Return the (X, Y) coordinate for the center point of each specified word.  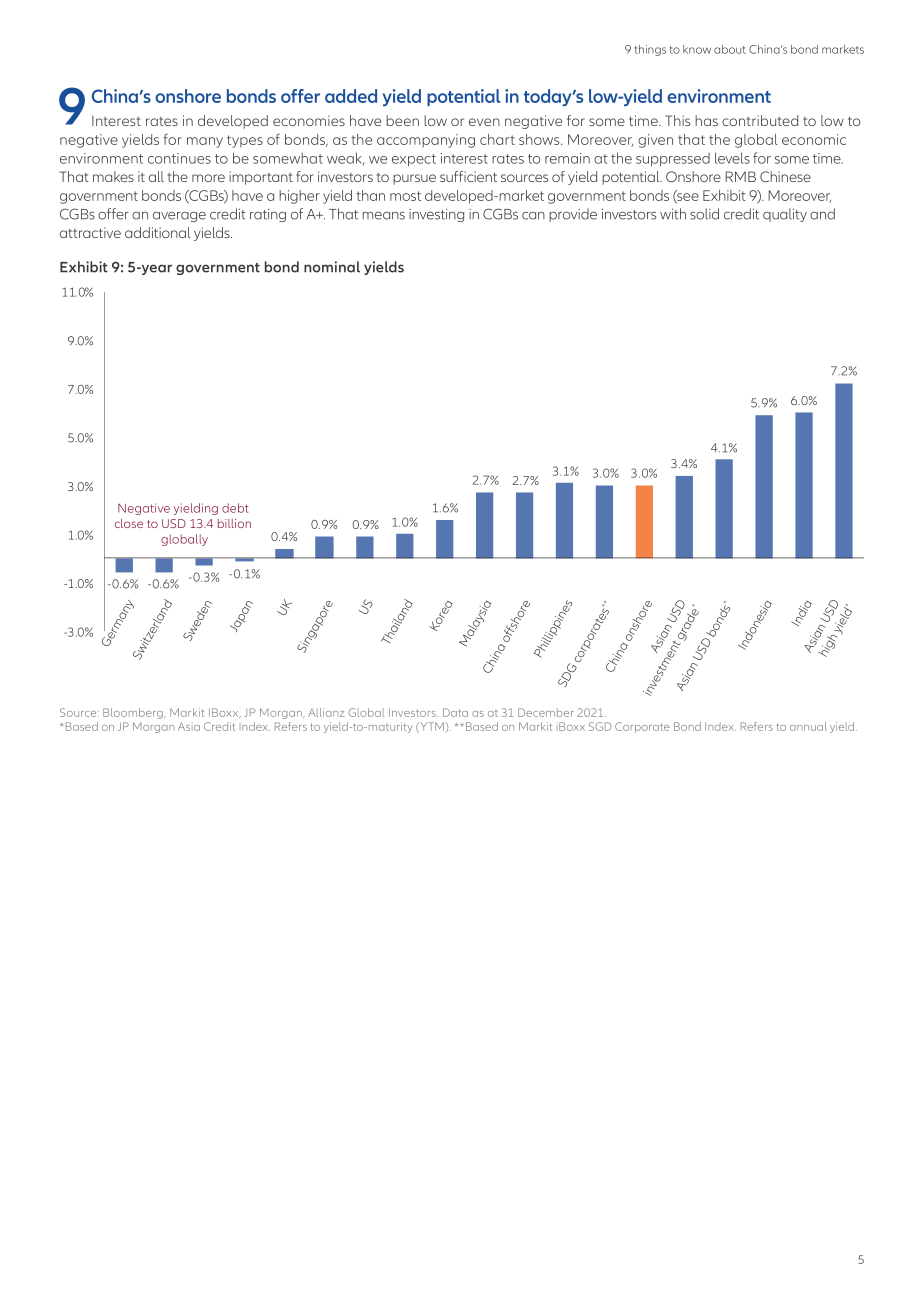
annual (808, 726)
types (245, 141)
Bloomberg (134, 713)
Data (455, 712)
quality (785, 215)
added (351, 96)
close (129, 523)
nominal (332, 267)
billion (234, 523)
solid (704, 214)
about (730, 49)
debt (235, 508)
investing (436, 215)
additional (158, 232)
